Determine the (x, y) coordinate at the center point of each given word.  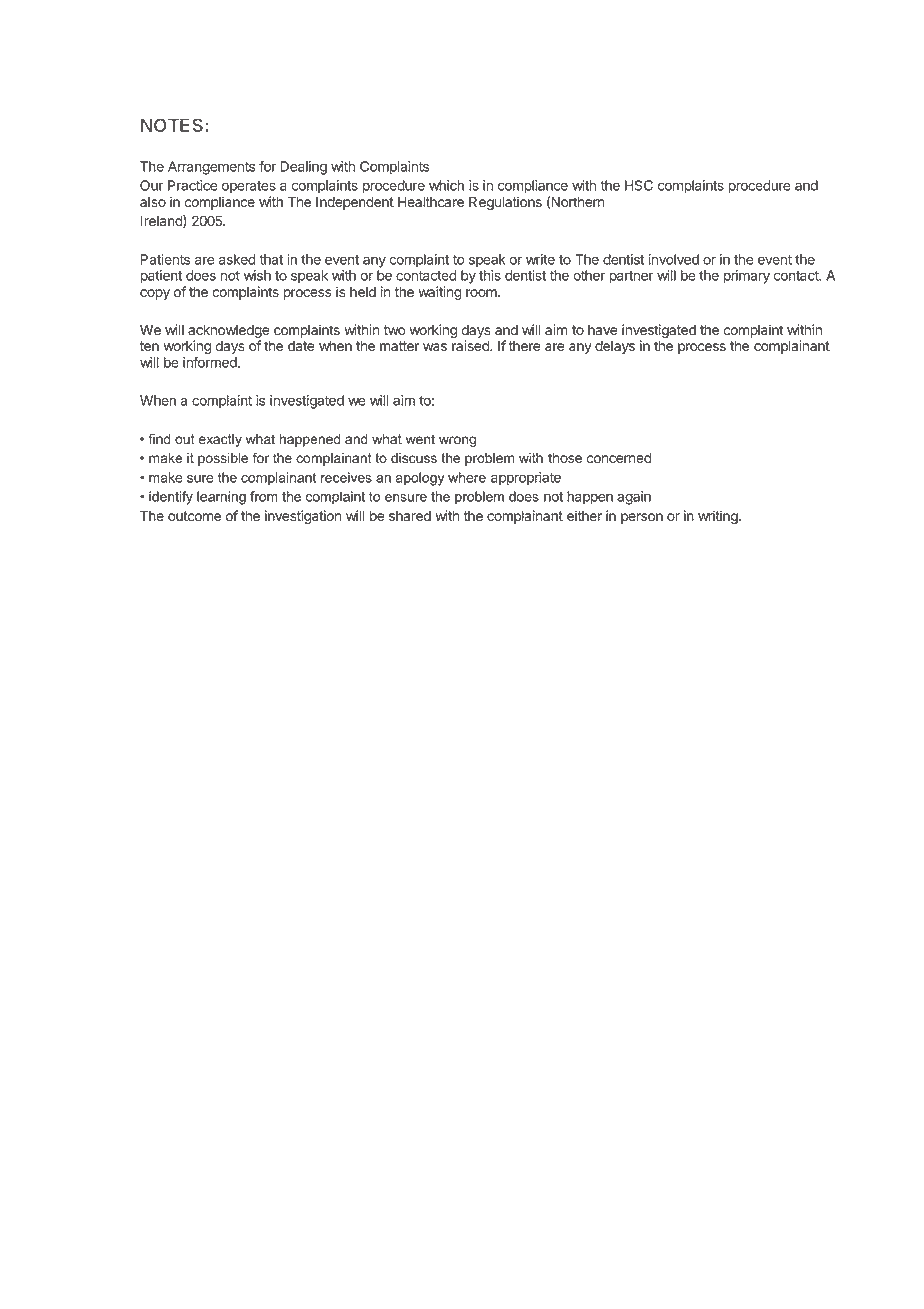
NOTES (173, 125)
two (394, 330)
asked (237, 259)
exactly (220, 440)
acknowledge (229, 333)
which (446, 185)
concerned (619, 458)
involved (674, 259)
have (603, 330)
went (420, 439)
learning (221, 498)
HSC (639, 185)
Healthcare (431, 202)
